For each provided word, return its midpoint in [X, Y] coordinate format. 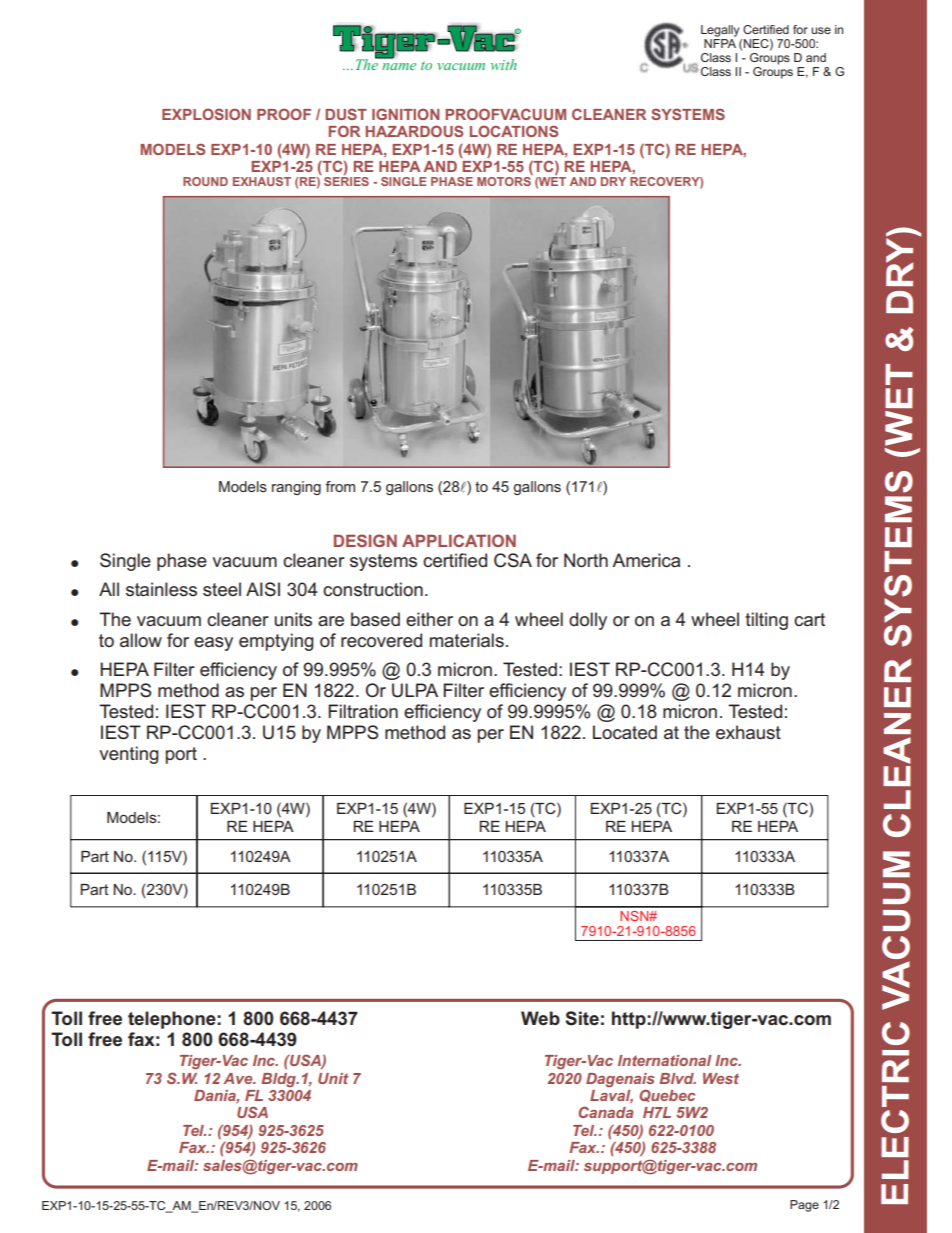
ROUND [205, 181]
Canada [606, 1112]
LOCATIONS [514, 131]
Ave [239, 1078]
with [504, 64]
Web [540, 1018]
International [664, 1060]
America [646, 560]
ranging [296, 488]
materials [467, 640]
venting [129, 755]
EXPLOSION [206, 114]
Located [625, 732]
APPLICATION [459, 540]
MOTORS [504, 181]
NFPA [720, 43]
